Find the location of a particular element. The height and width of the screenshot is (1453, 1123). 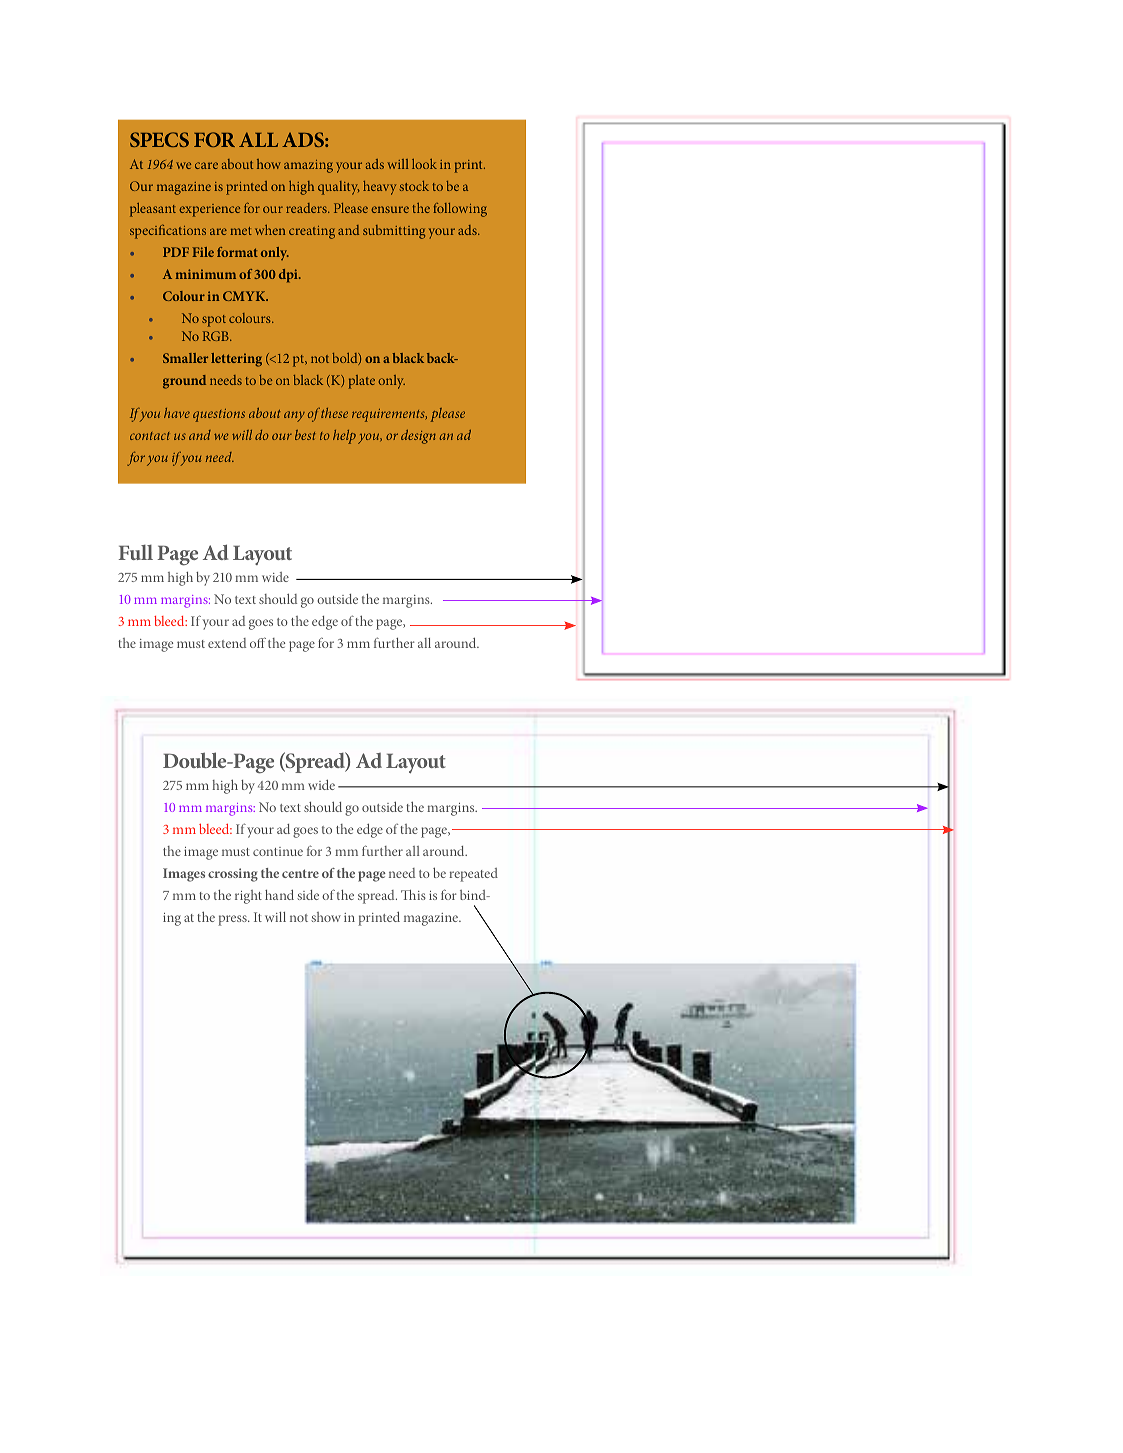

amazing is located at coordinates (308, 166).
